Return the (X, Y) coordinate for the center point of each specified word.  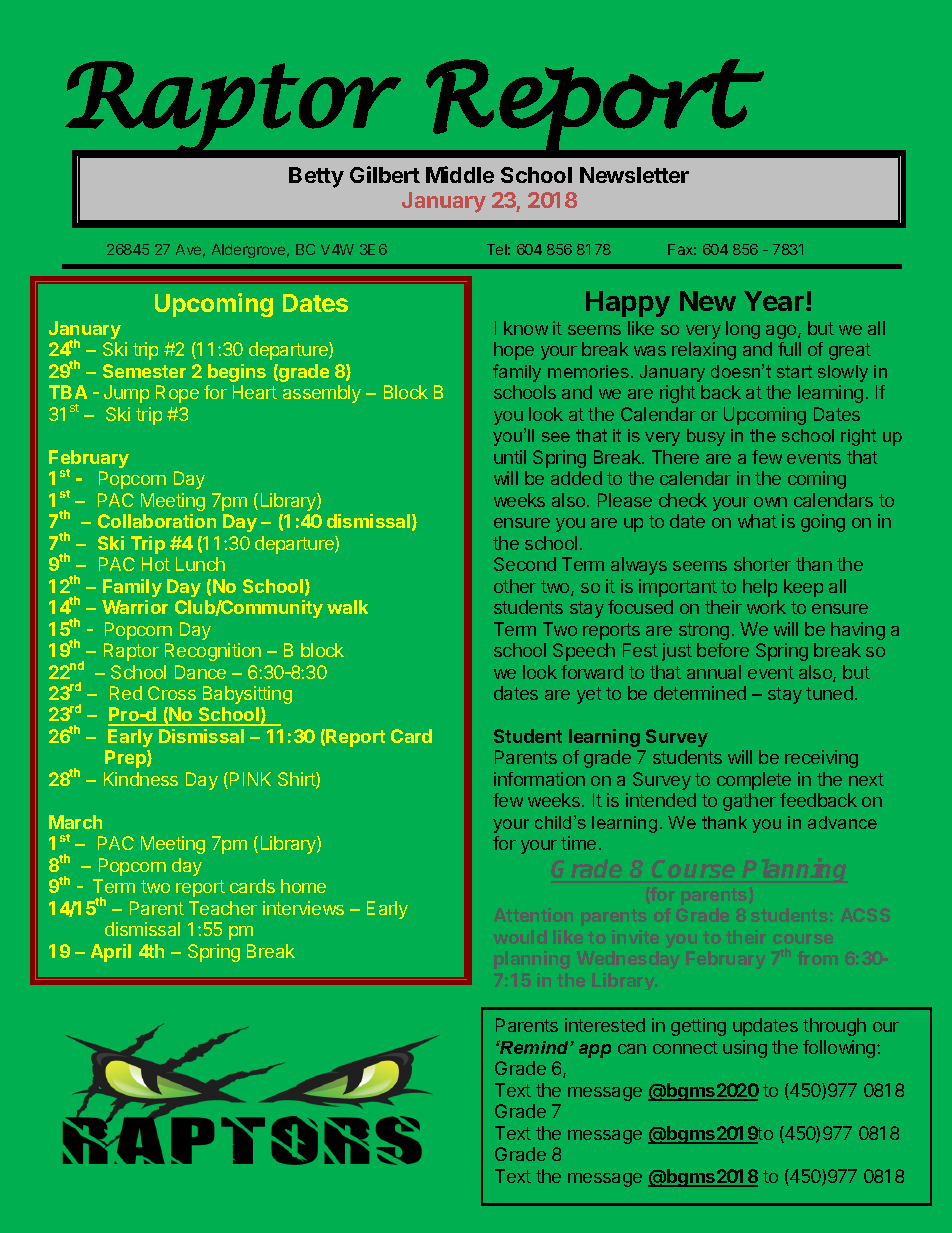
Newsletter (634, 175)
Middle (460, 174)
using (745, 1049)
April (111, 953)
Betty (316, 177)
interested (605, 1025)
